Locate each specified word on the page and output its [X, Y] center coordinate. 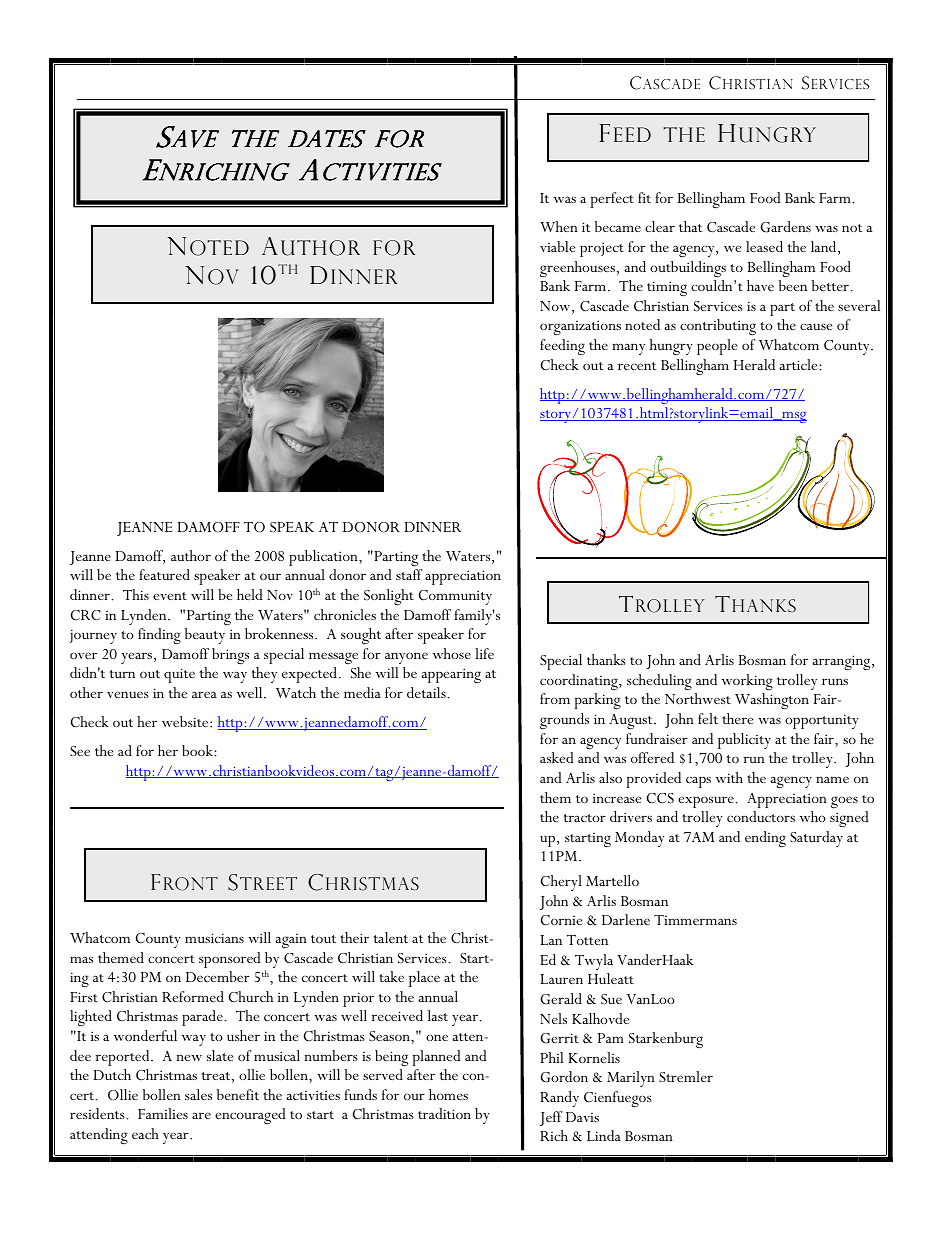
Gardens [785, 227]
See [80, 751]
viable [557, 246]
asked [557, 757]
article [799, 364]
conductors [761, 816]
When [559, 226]
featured [164, 574]
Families [163, 1113]
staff [409, 574]
